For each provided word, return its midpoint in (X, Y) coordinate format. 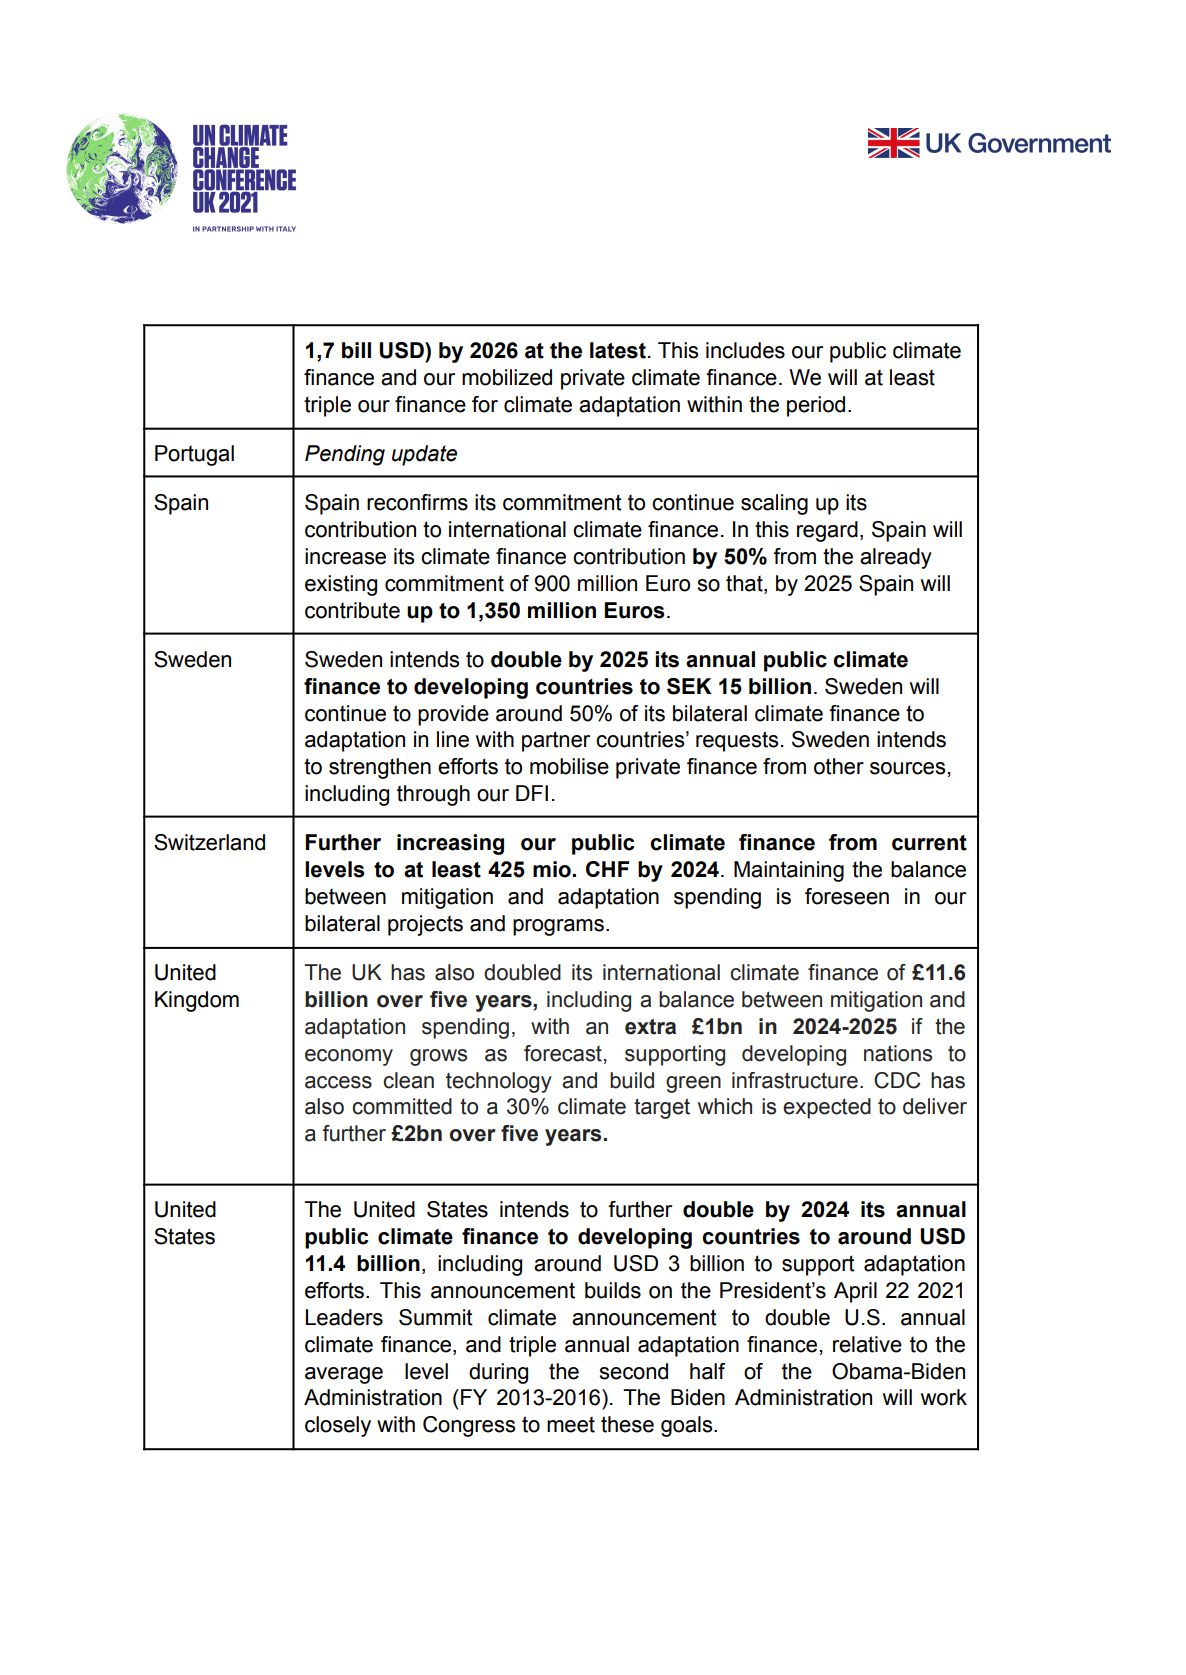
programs (558, 927)
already (896, 558)
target (662, 1108)
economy (349, 1057)
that (745, 584)
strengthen (380, 768)
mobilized (507, 377)
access (338, 1082)
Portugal (194, 455)
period (816, 406)
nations (898, 1053)
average (344, 1375)
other (839, 766)
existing (341, 585)
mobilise (569, 766)
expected (827, 1108)
